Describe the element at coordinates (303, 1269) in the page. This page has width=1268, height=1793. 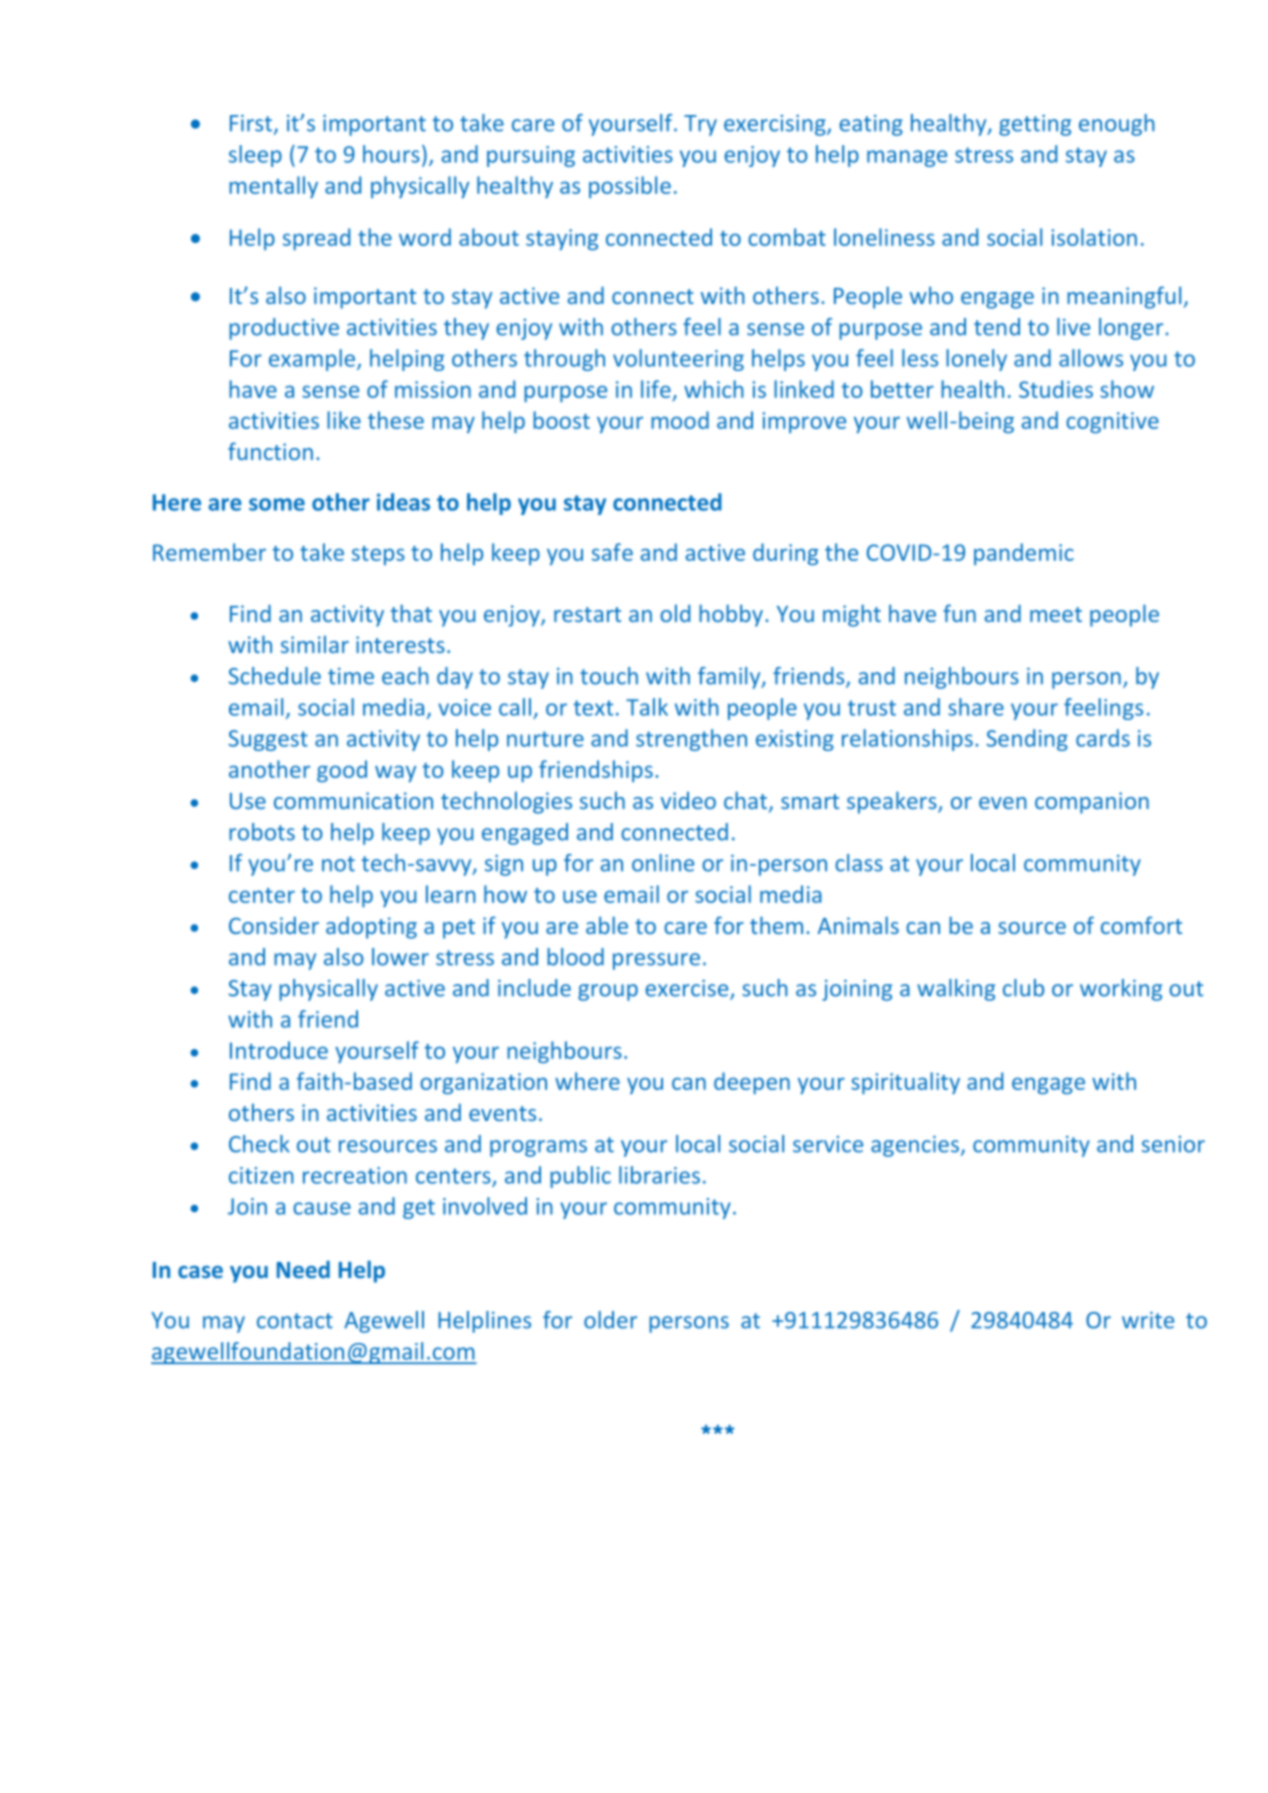
I see `Need` at that location.
